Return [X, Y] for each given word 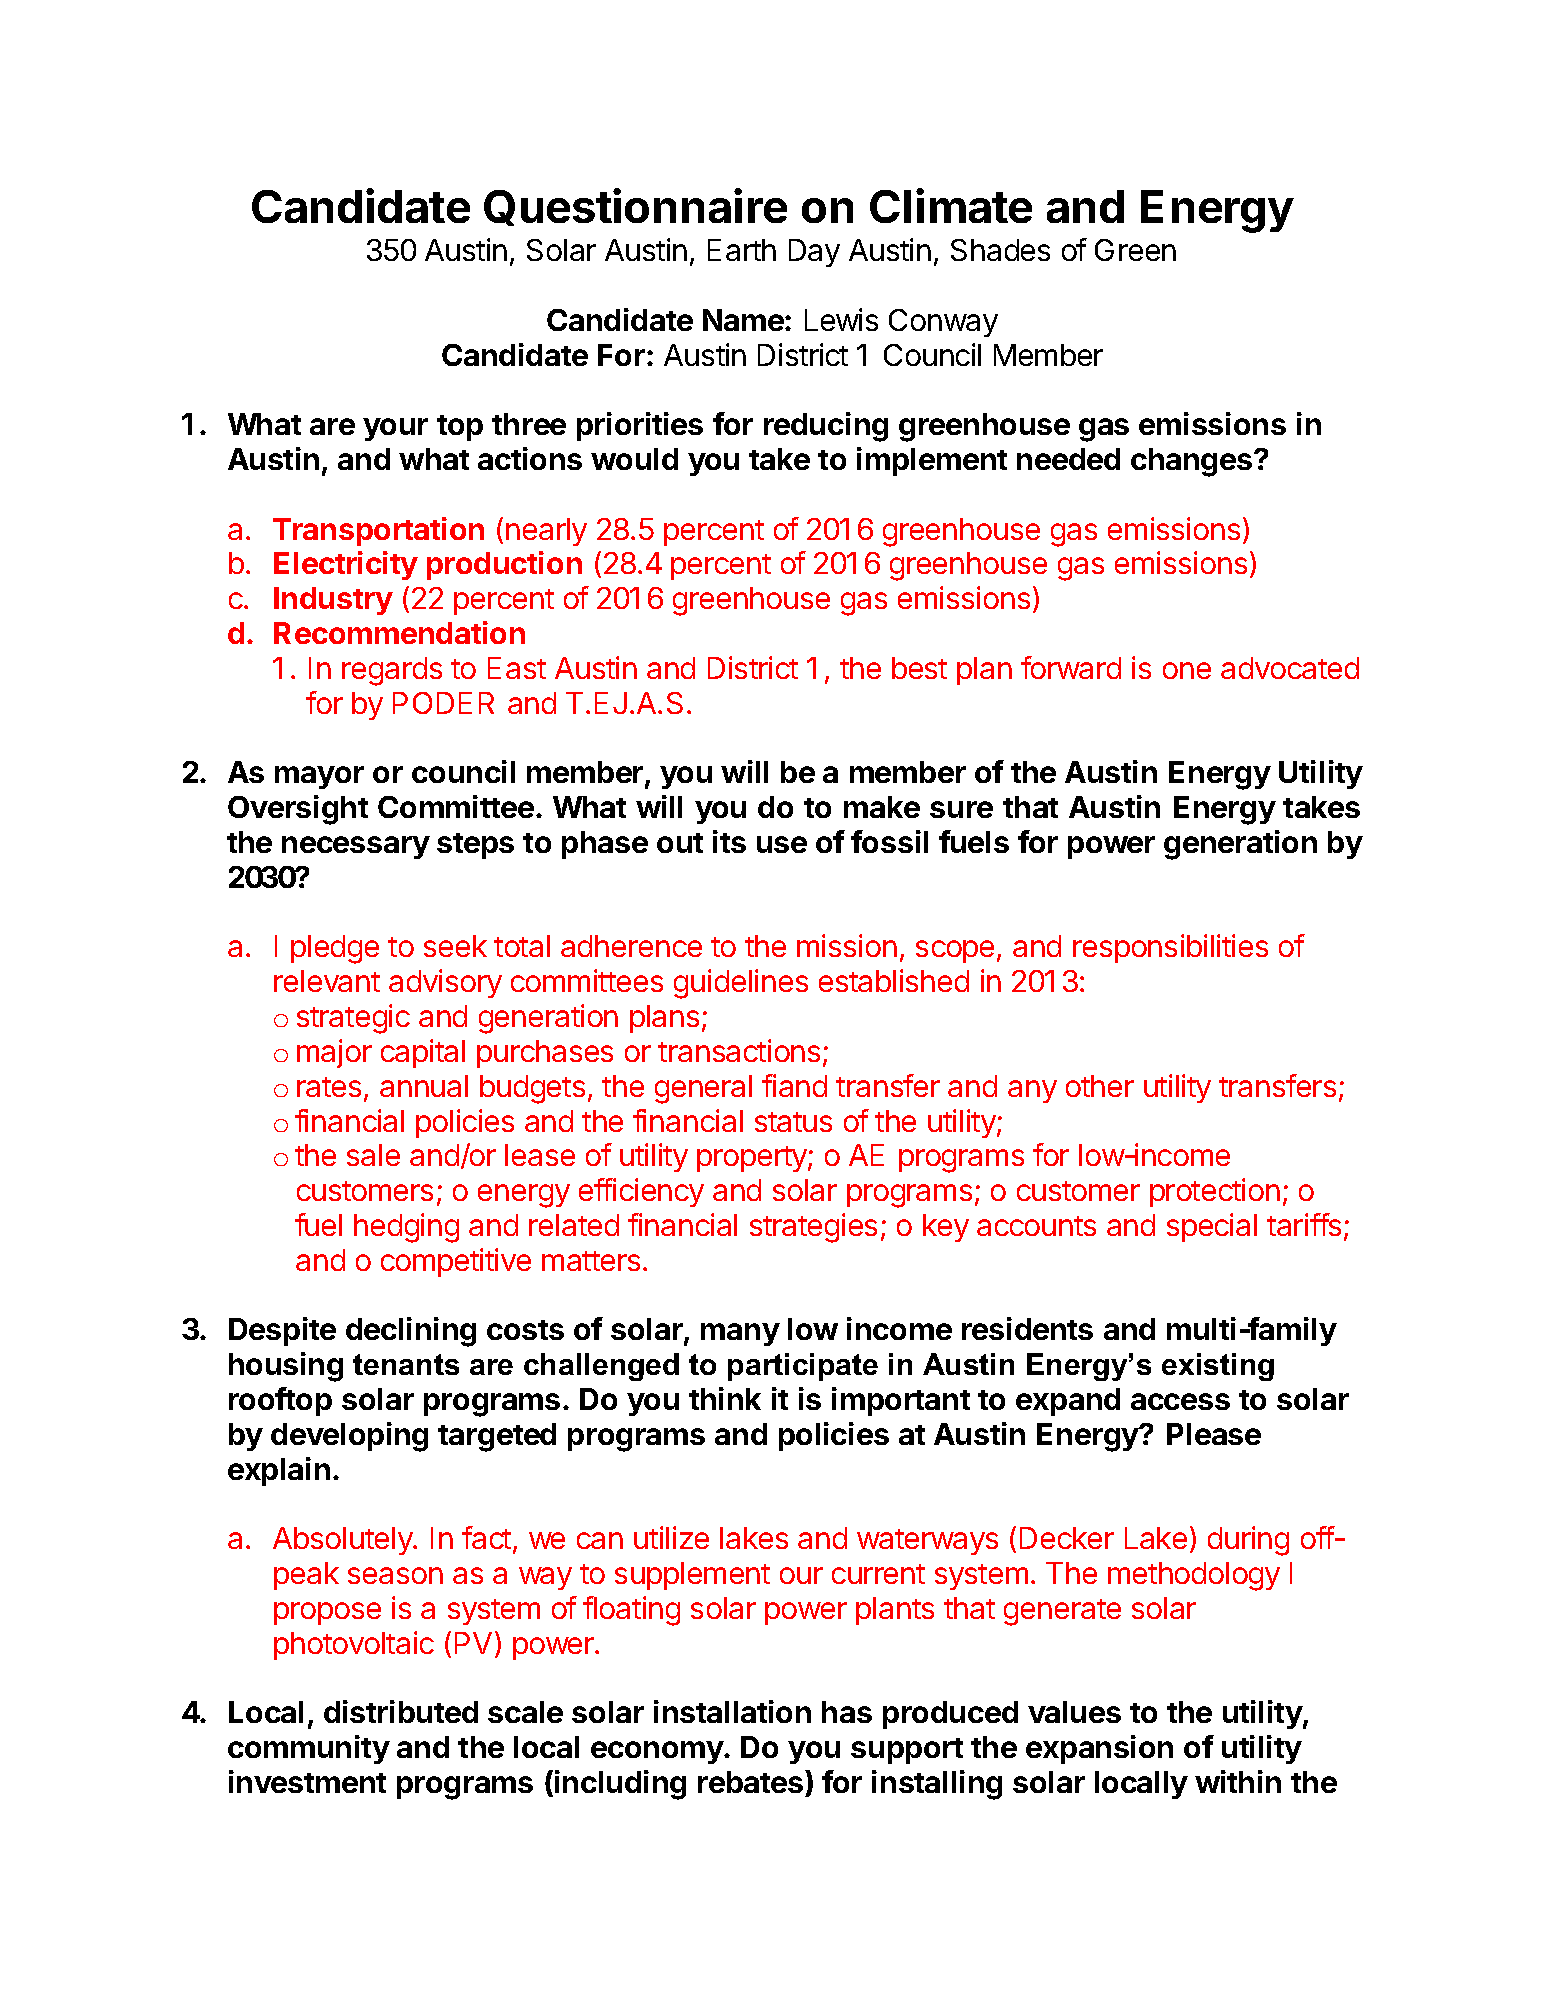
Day [814, 253]
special [1212, 1227]
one [1187, 670]
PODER [443, 703]
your [395, 429]
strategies [813, 1228]
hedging [406, 1228]
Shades [1000, 250]
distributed [401, 1711]
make [882, 807]
